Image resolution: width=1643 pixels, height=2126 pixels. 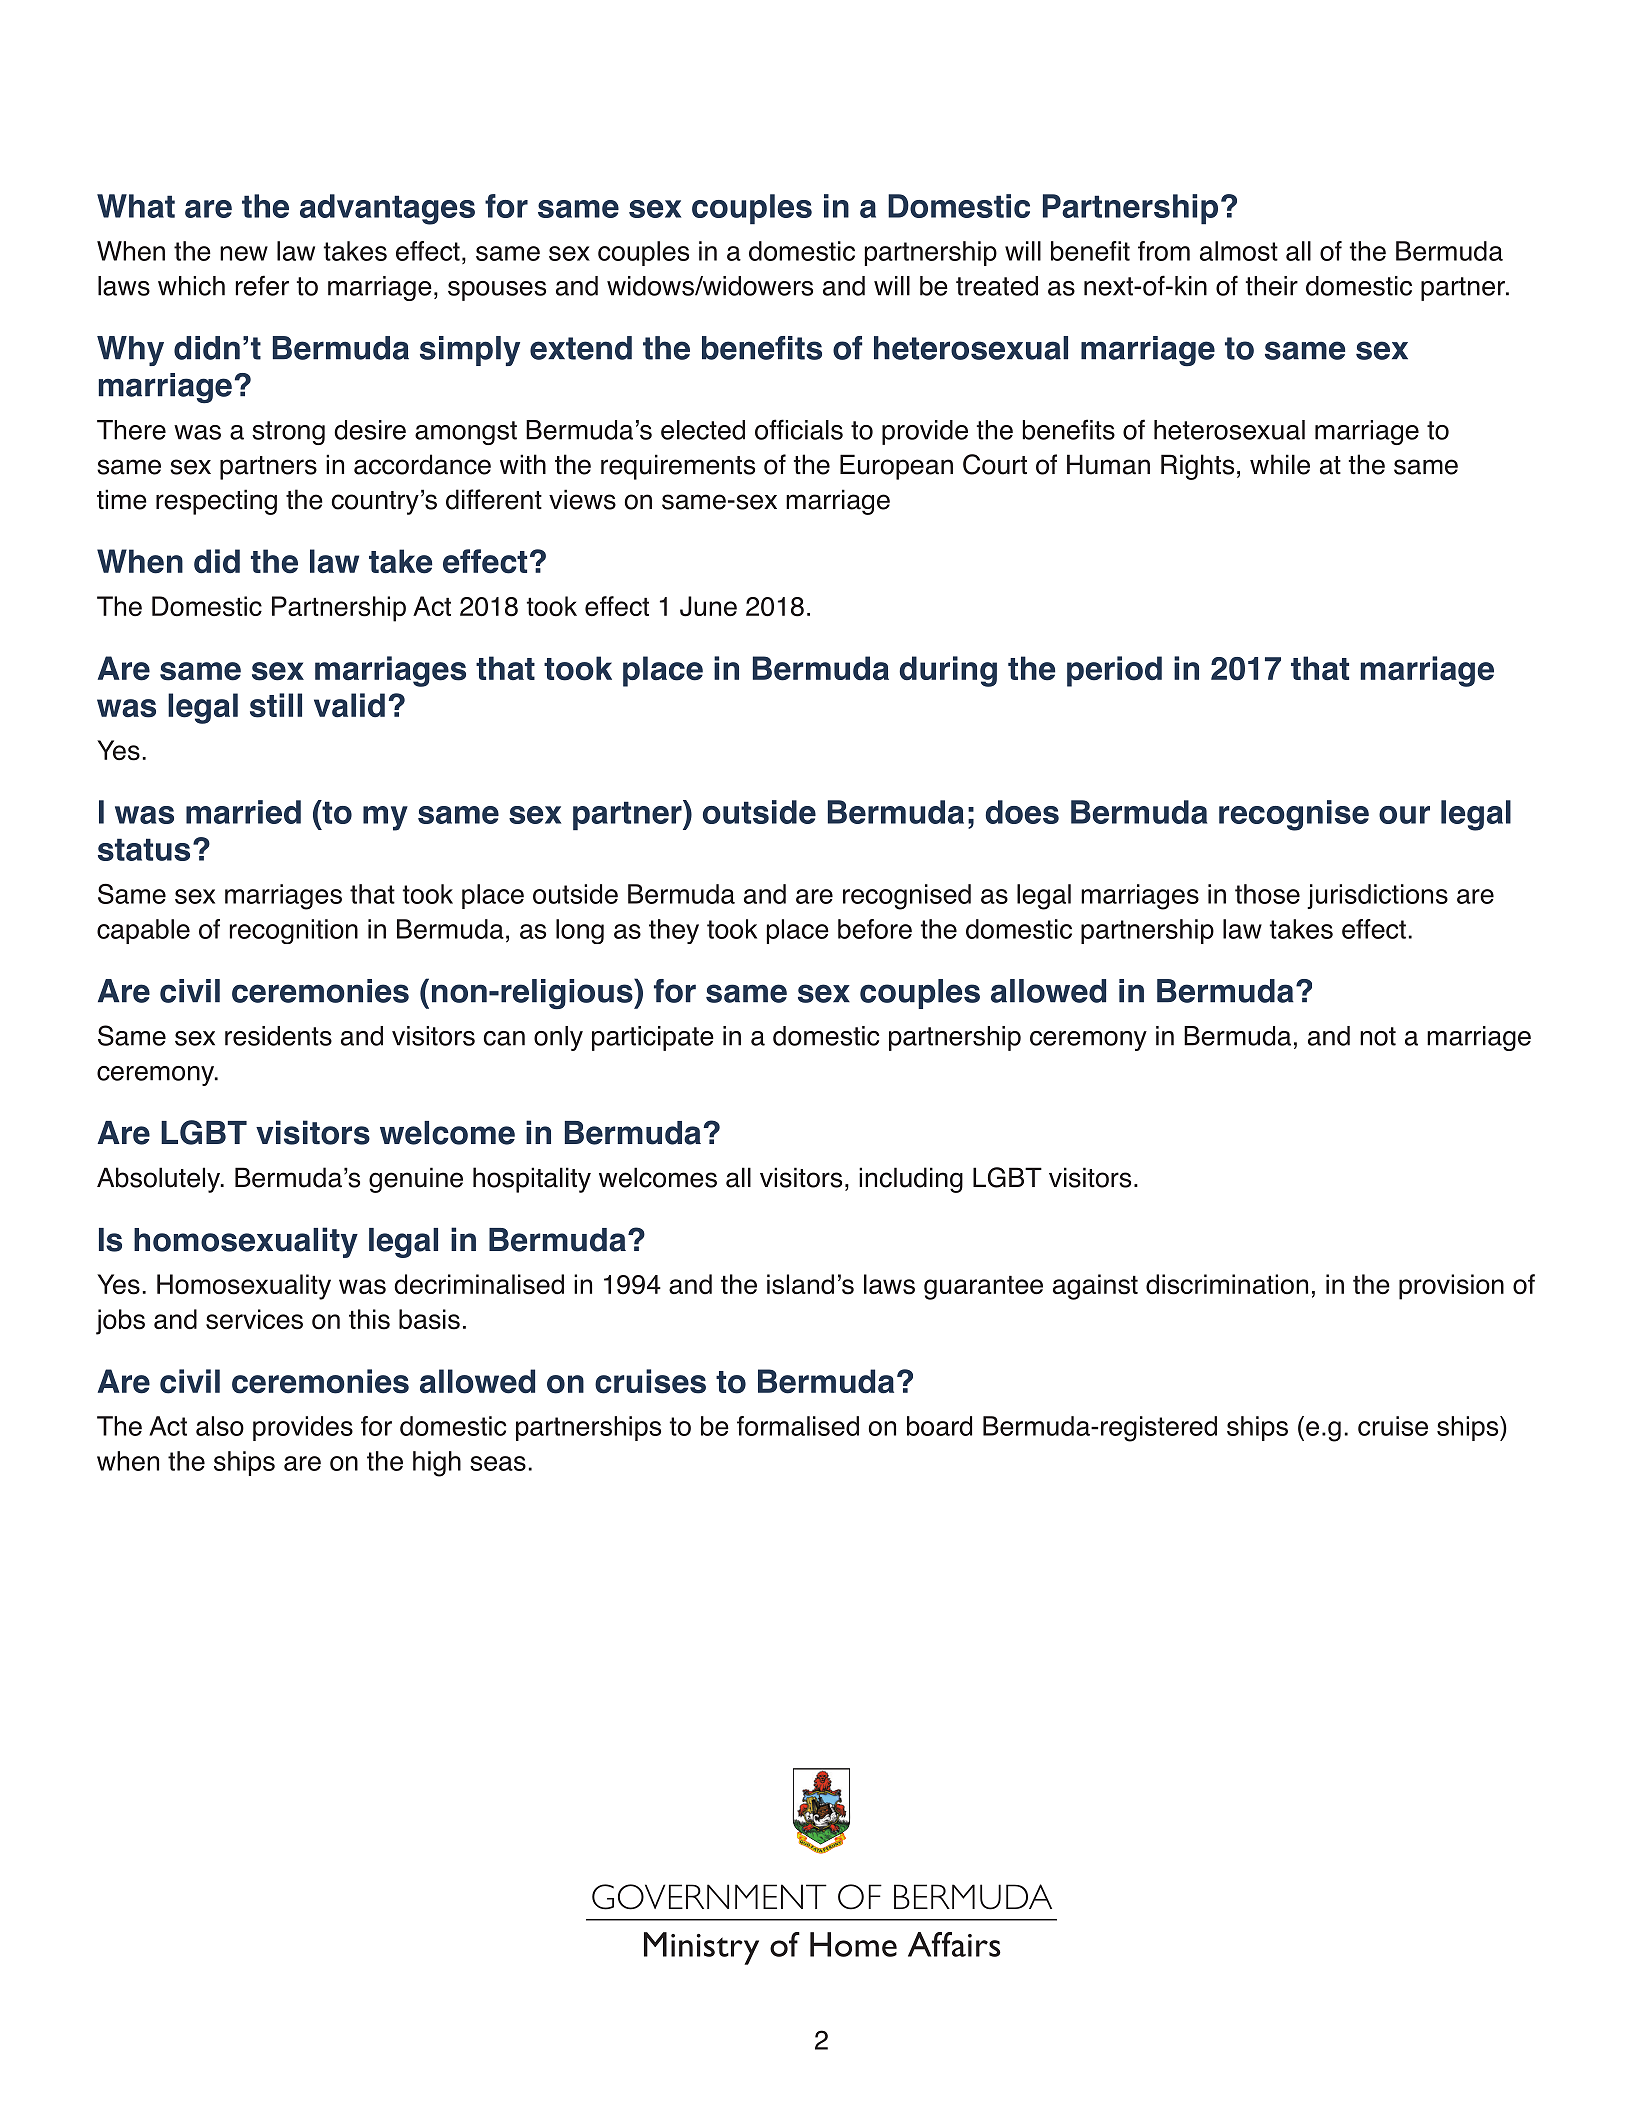 I want to click on before, so click(x=875, y=929).
